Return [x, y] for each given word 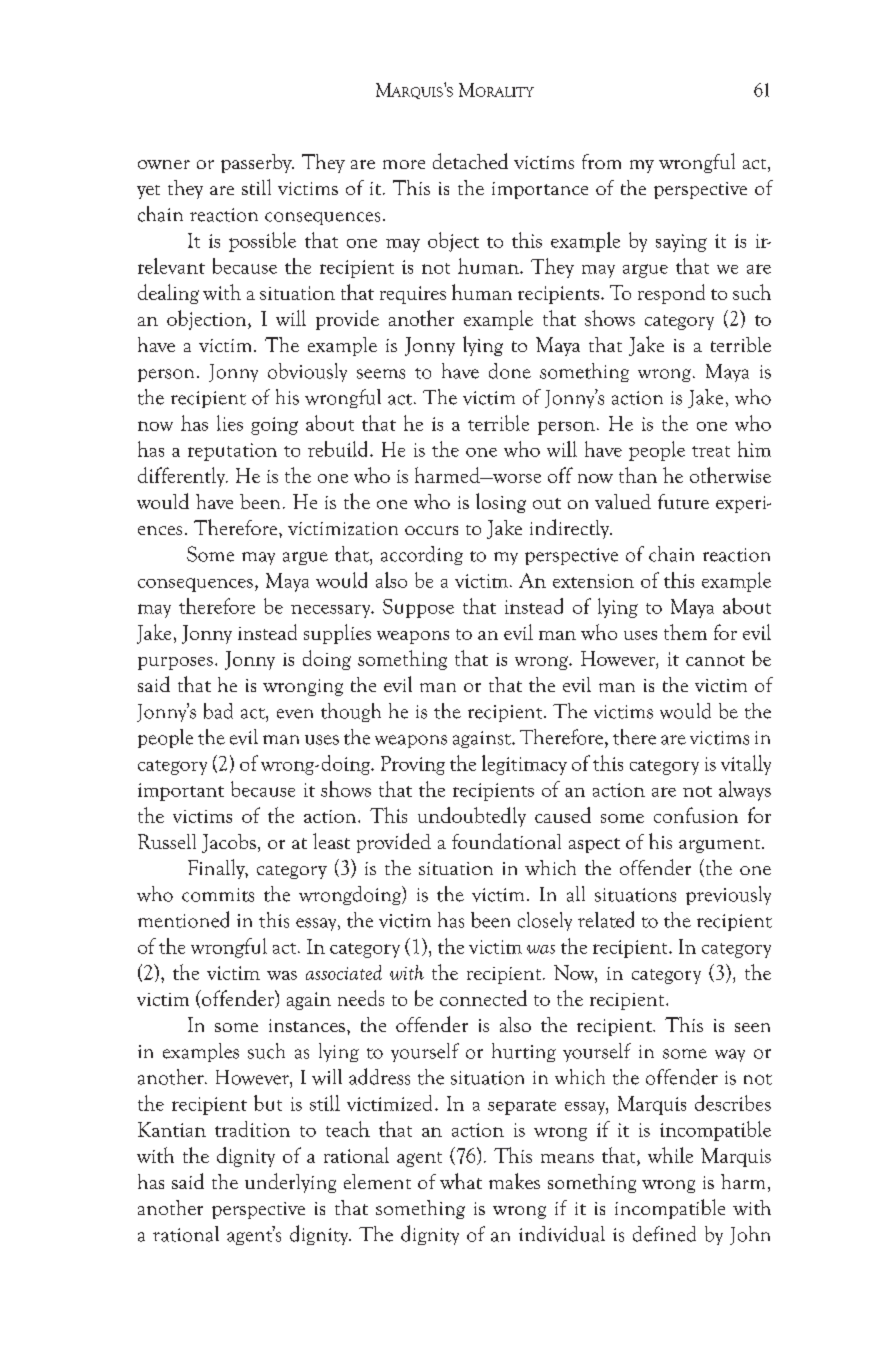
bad [218, 711]
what [461, 1181]
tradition [252, 1129]
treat [711, 451]
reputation [232, 452]
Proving [413, 765]
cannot [715, 660]
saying [681, 243]
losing [501, 503]
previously [728, 895]
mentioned [183, 919]
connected [483, 998]
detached [470, 161]
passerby [257, 163]
